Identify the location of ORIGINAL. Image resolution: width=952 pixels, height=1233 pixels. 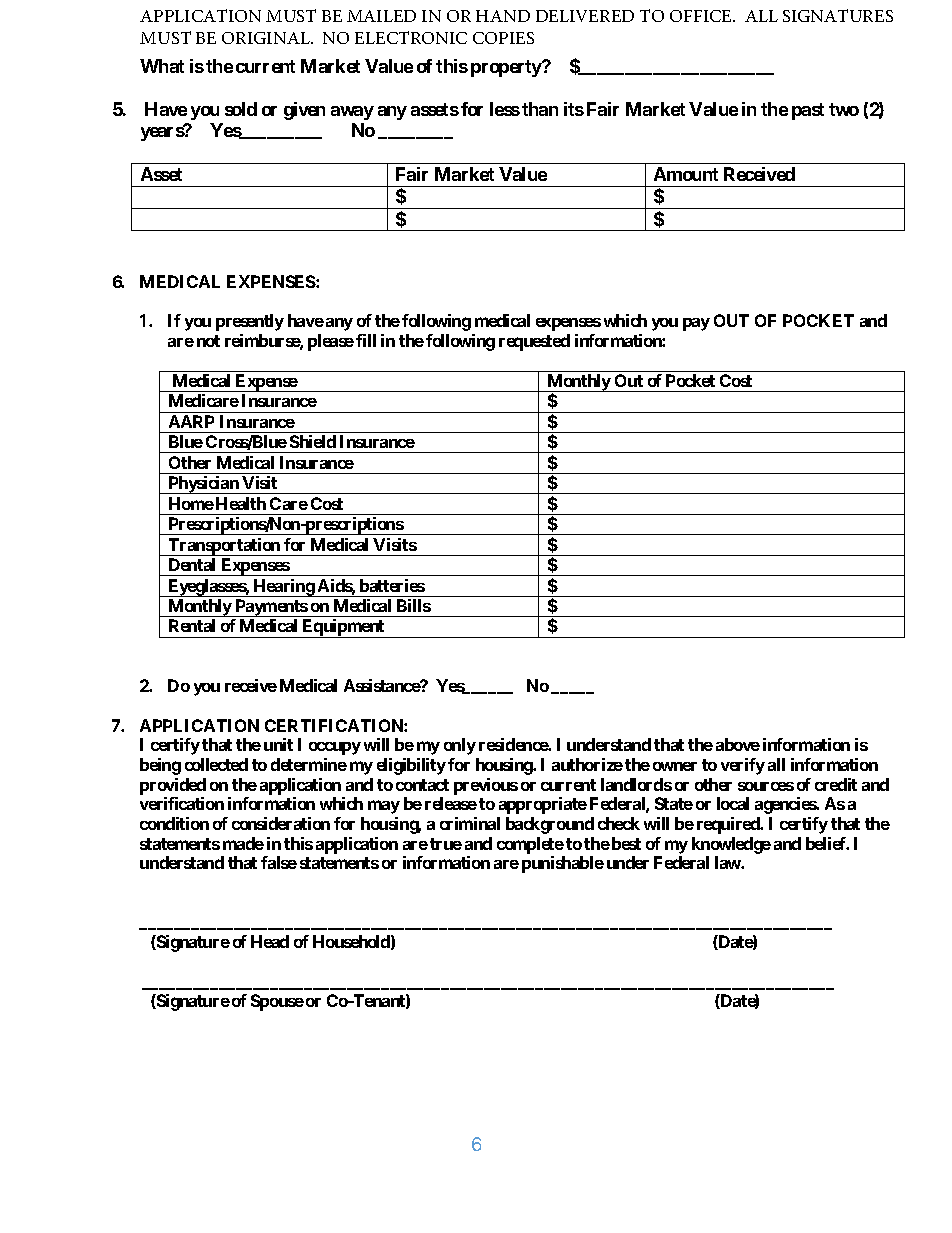
(267, 38).
